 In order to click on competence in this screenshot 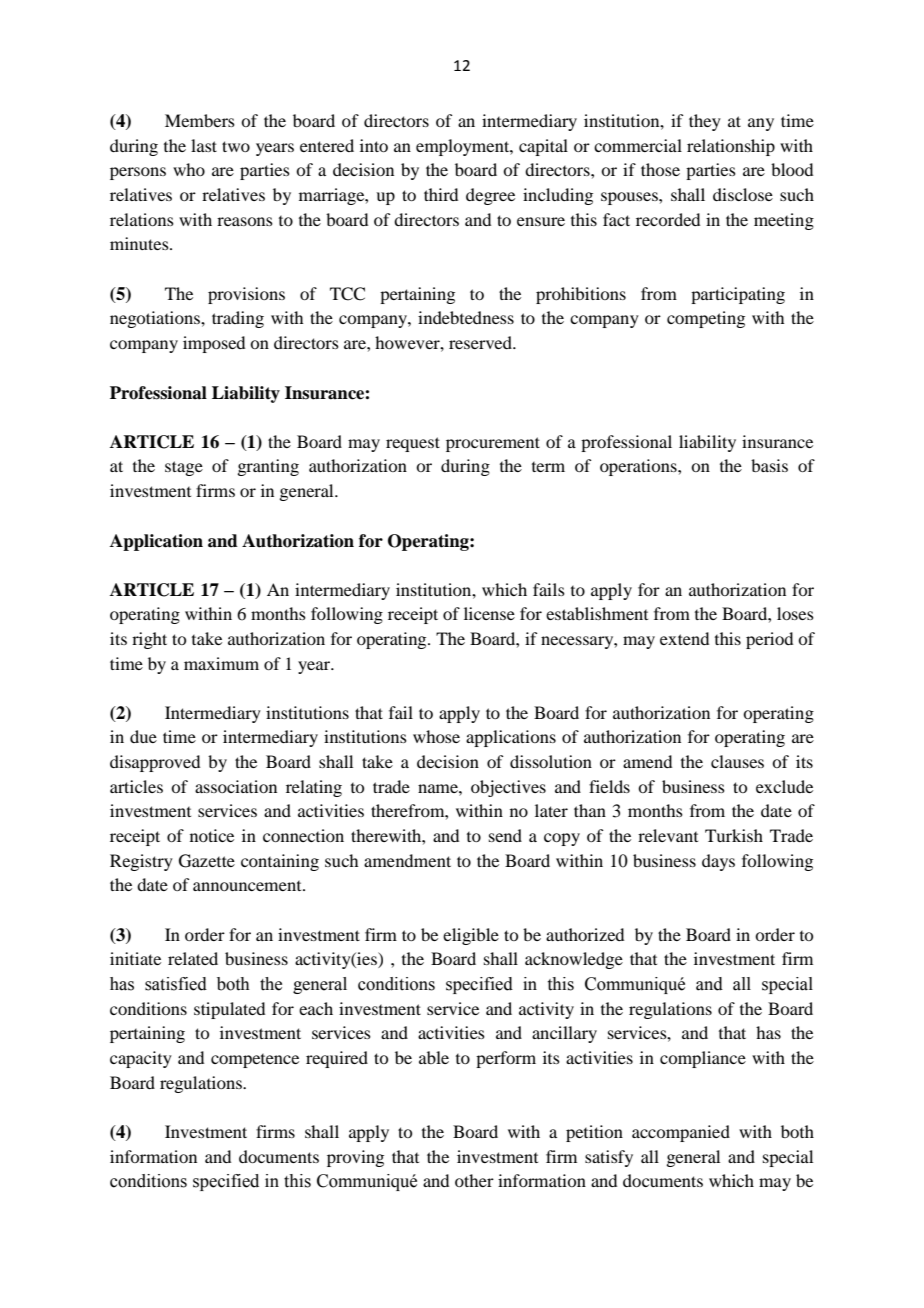, I will do `click(255, 1061)`.
